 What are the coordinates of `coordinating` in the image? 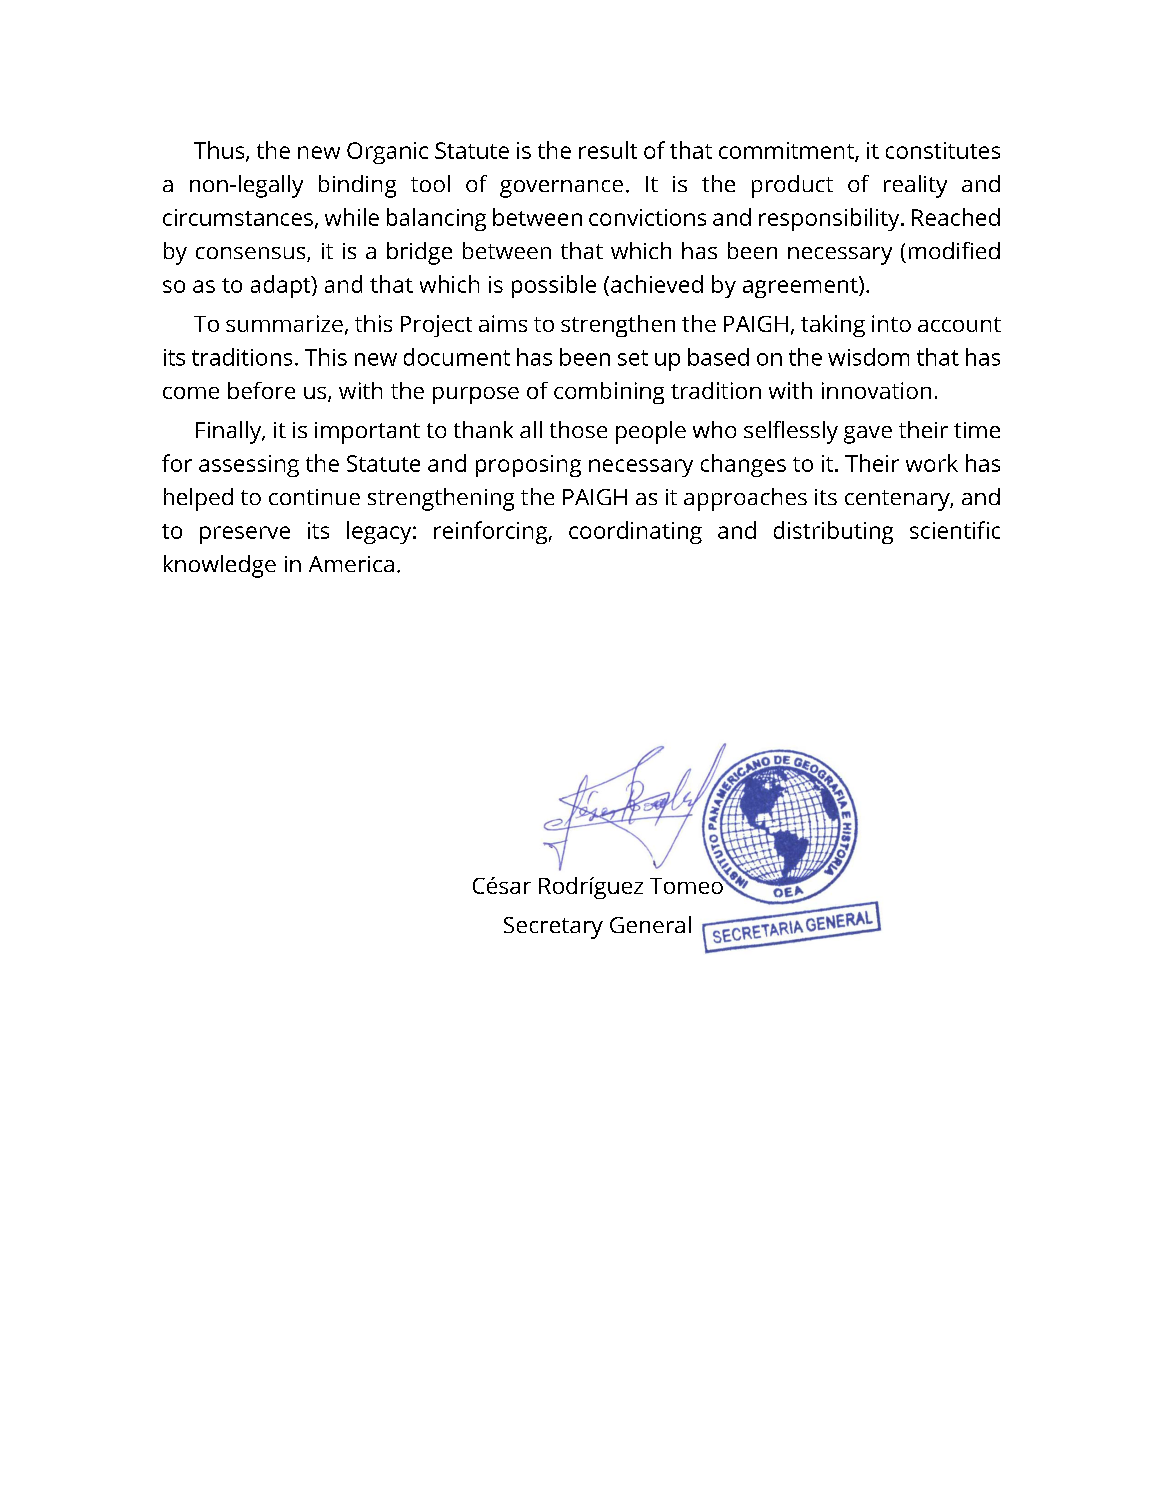 It's located at (635, 532).
